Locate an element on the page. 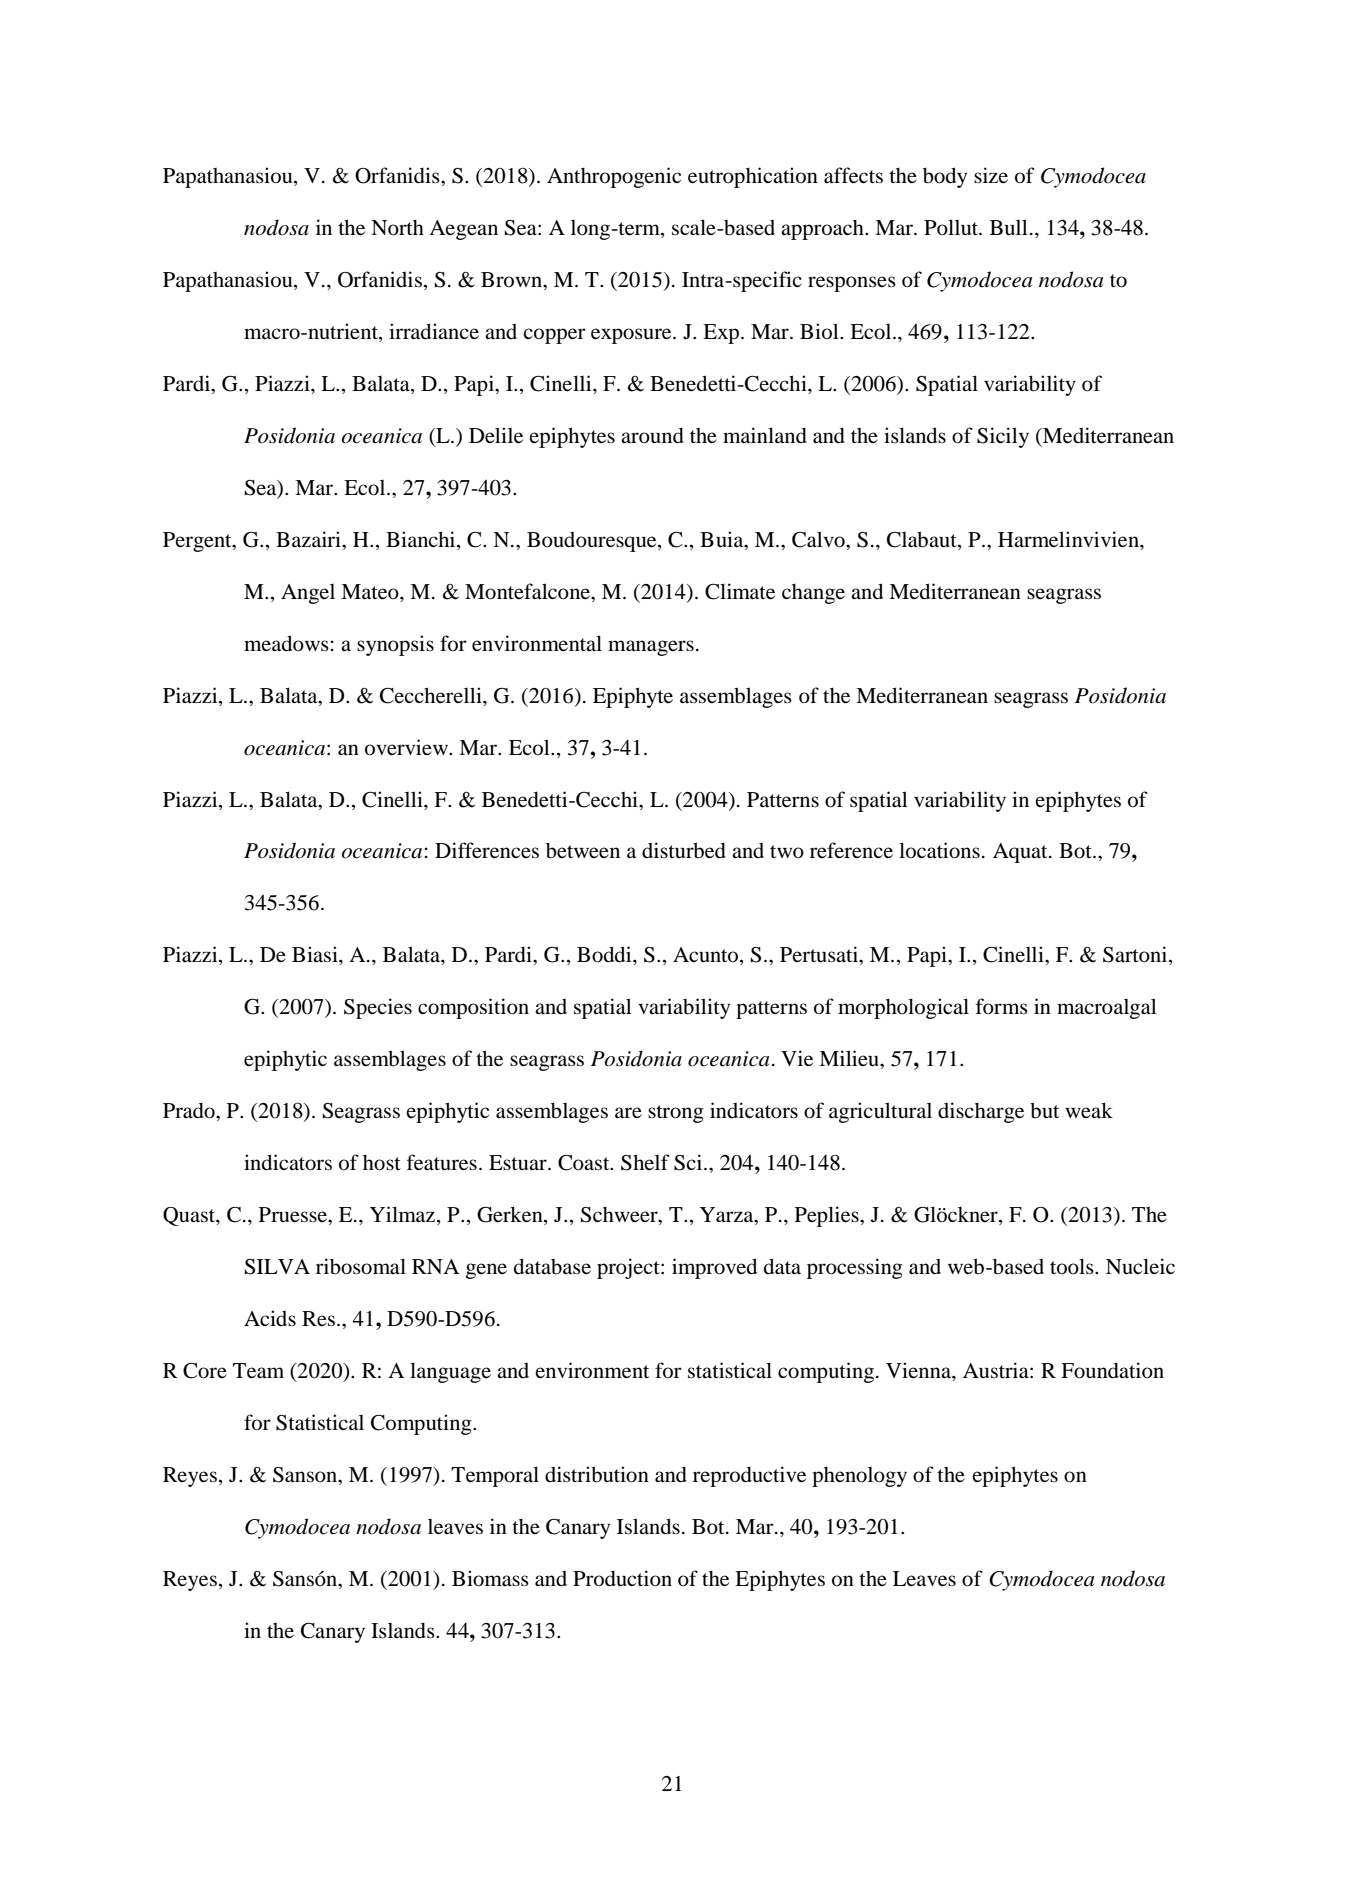 This page has height=1902, width=1345. Shelf is located at coordinates (645, 1162).
